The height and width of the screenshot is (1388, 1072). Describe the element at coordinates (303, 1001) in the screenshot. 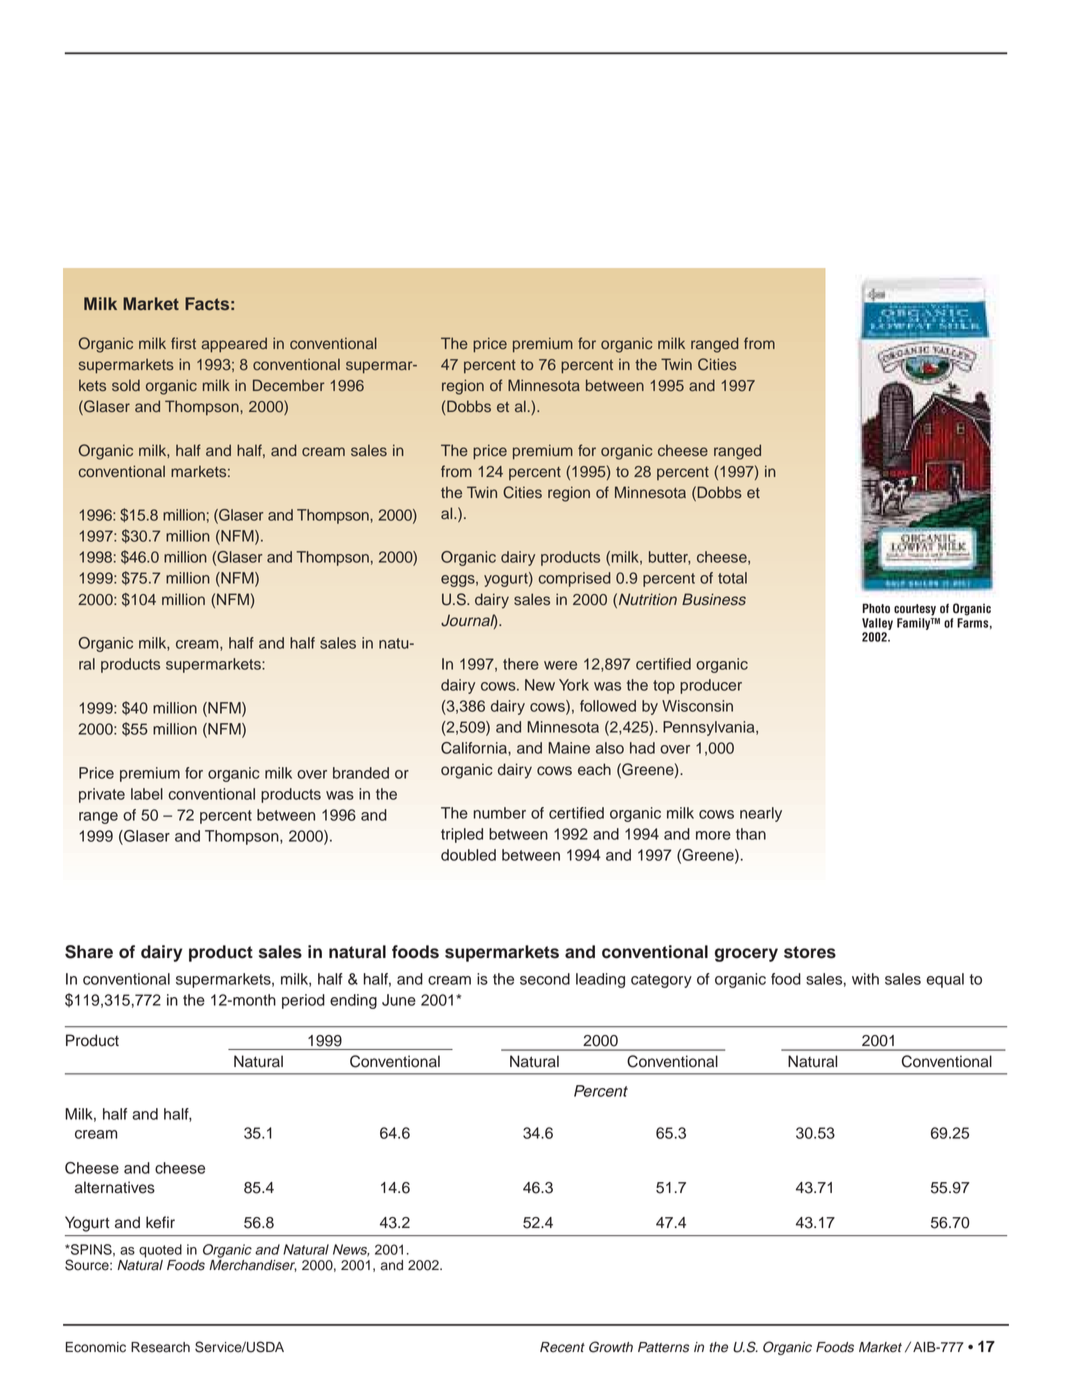

I see `period` at that location.
